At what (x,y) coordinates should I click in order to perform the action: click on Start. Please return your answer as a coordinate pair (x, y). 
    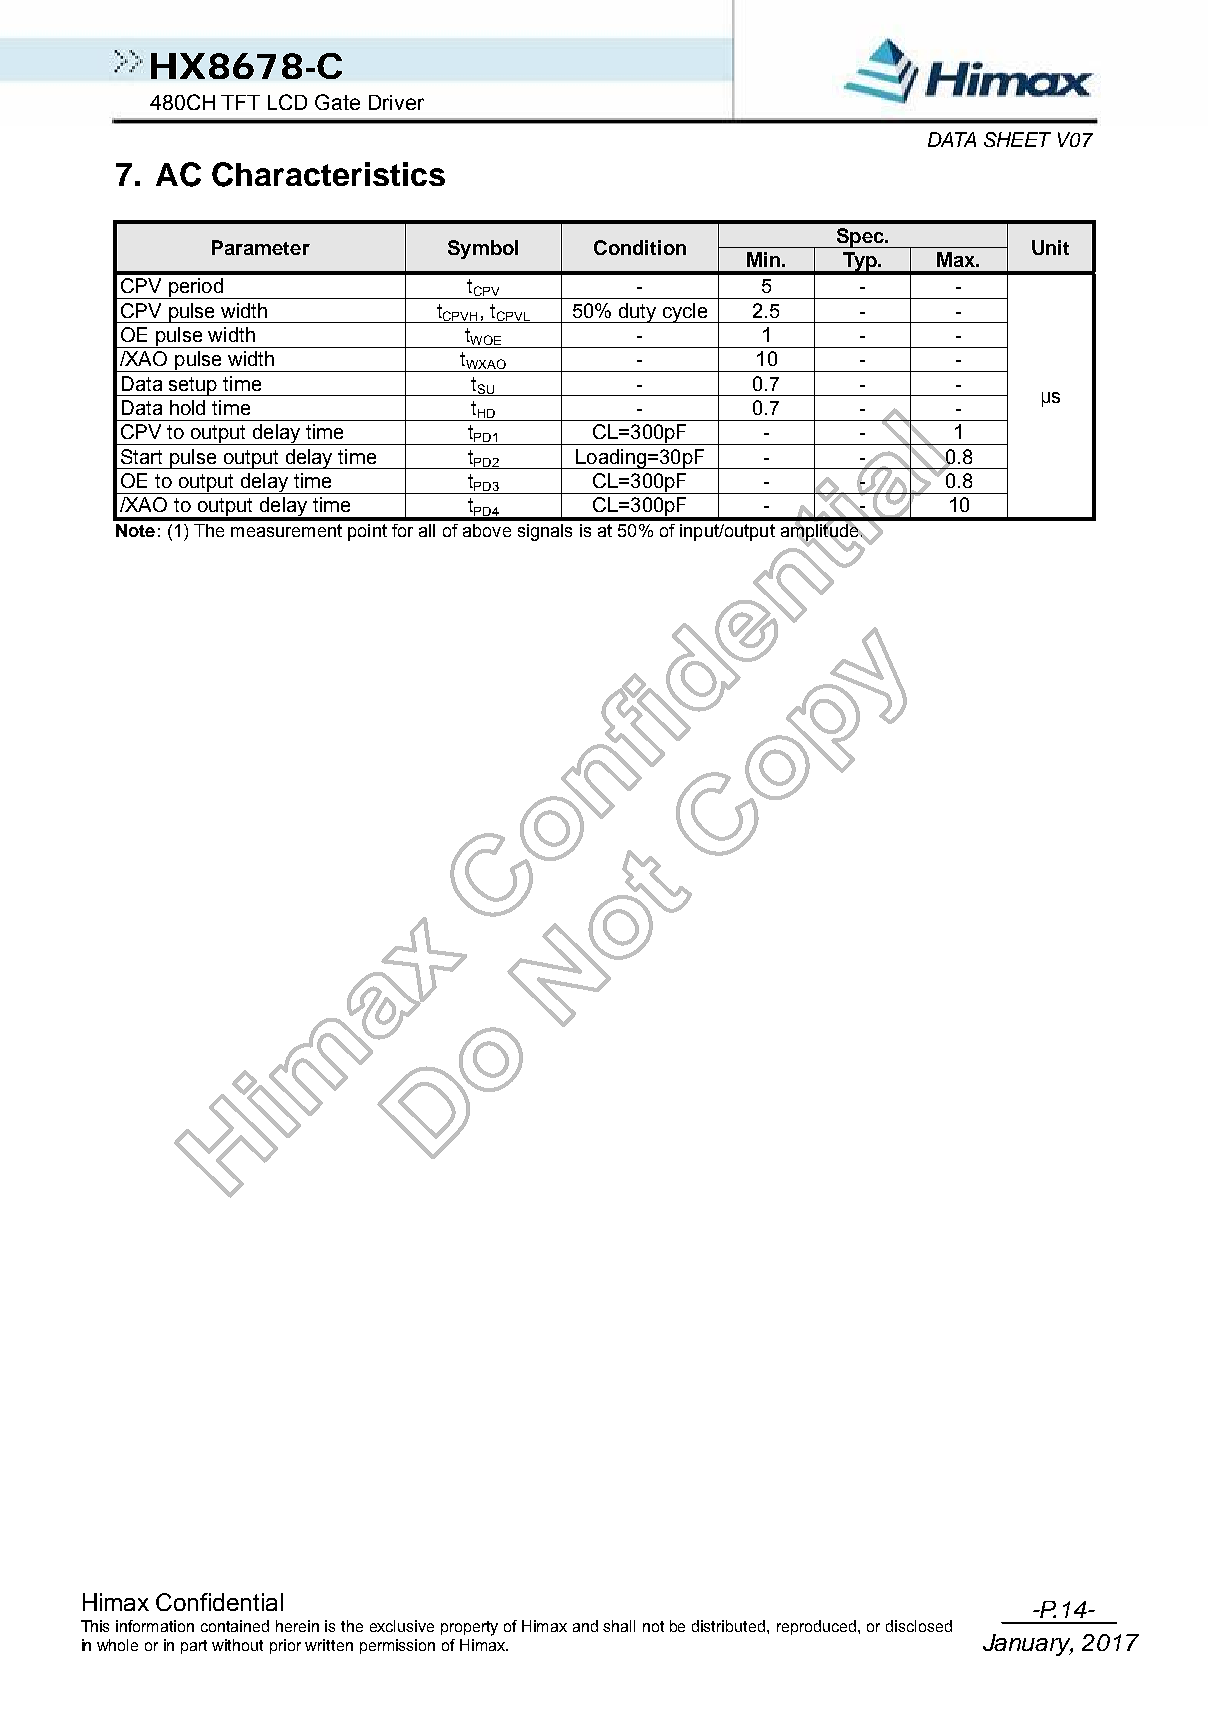
    Looking at the image, I should click on (141, 456).
